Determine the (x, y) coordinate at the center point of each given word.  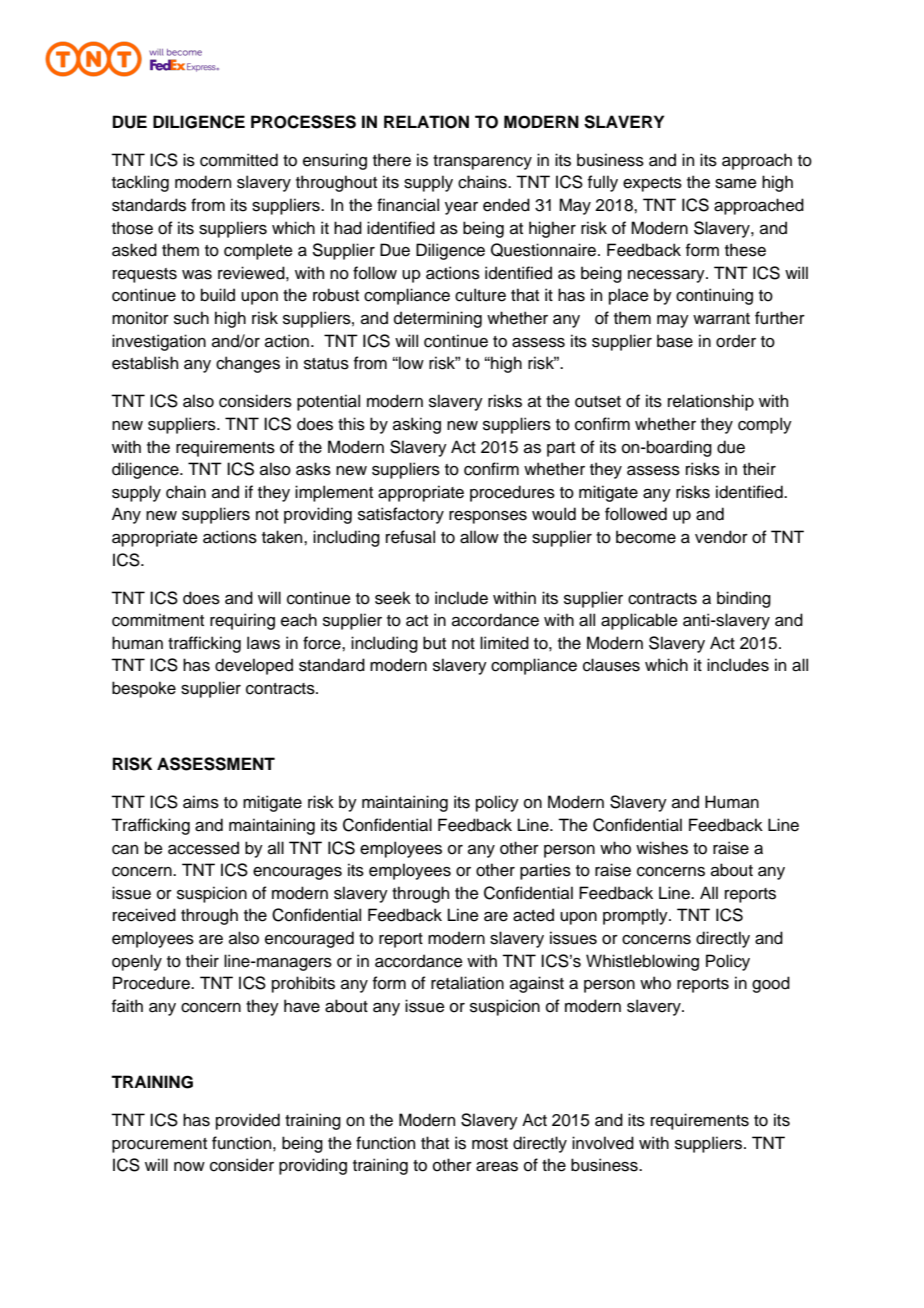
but (434, 643)
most (490, 1144)
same (736, 184)
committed (239, 160)
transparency (482, 162)
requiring (242, 621)
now (189, 1167)
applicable (639, 621)
